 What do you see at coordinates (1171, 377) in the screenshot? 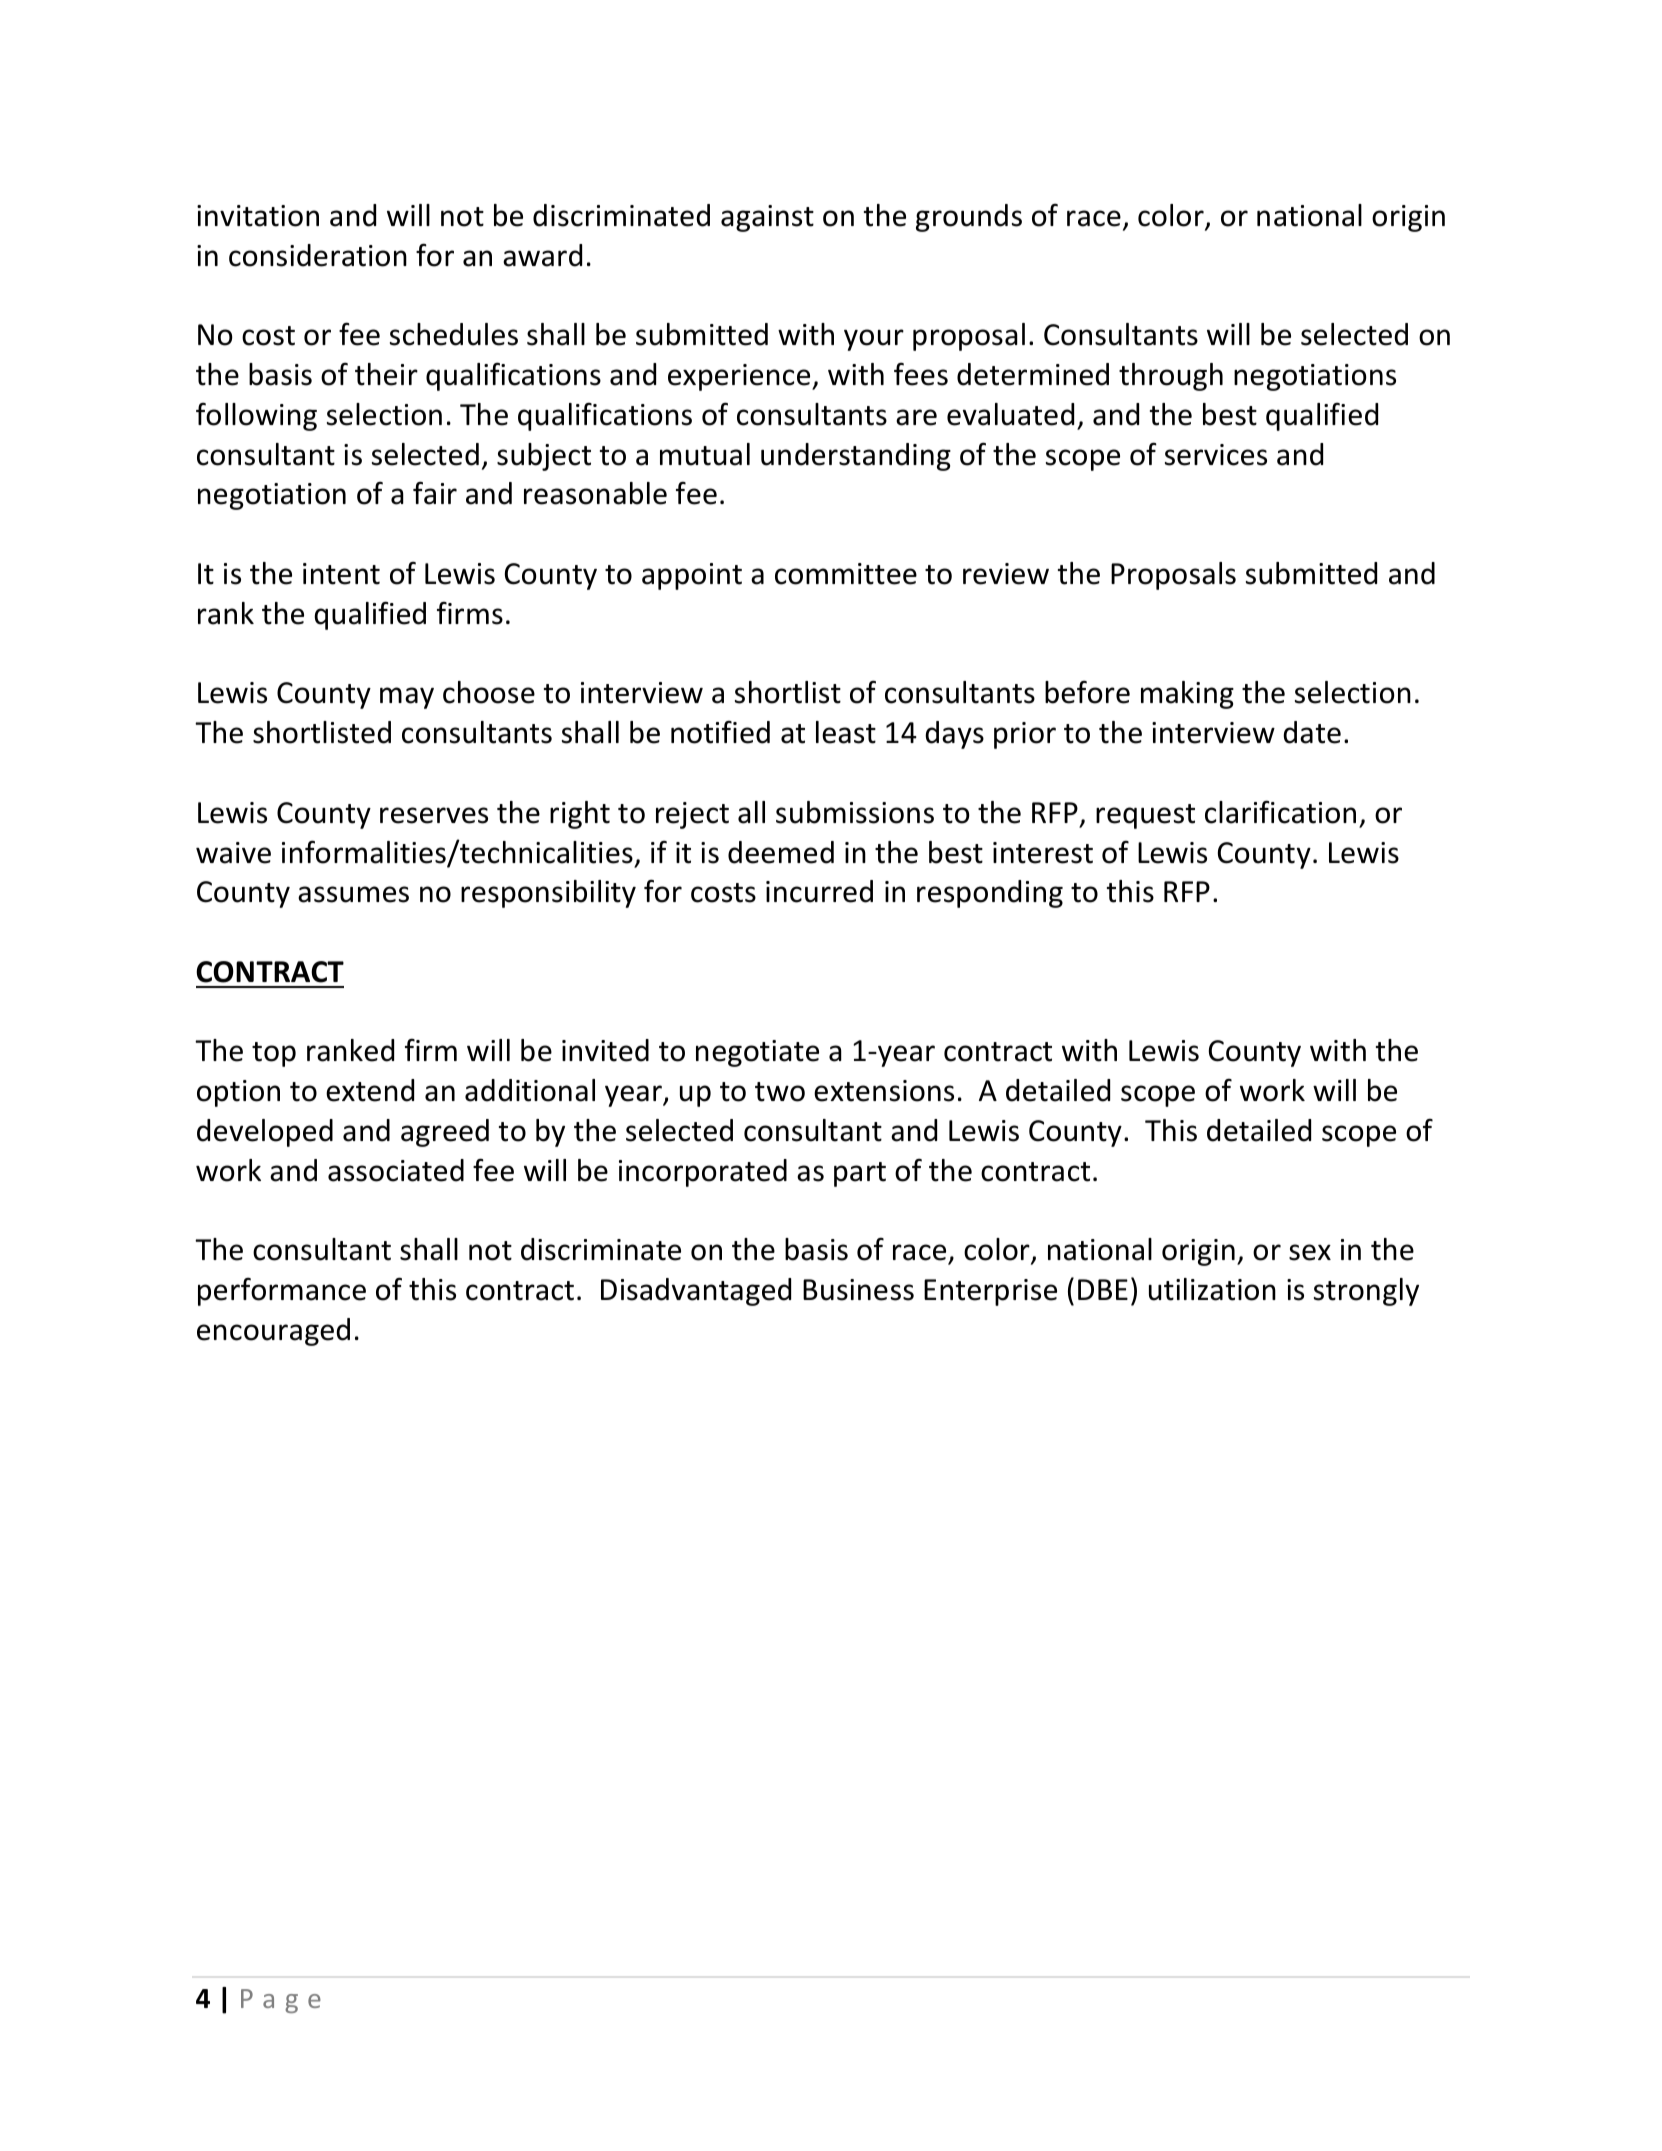
I see `through` at bounding box center [1171, 377].
